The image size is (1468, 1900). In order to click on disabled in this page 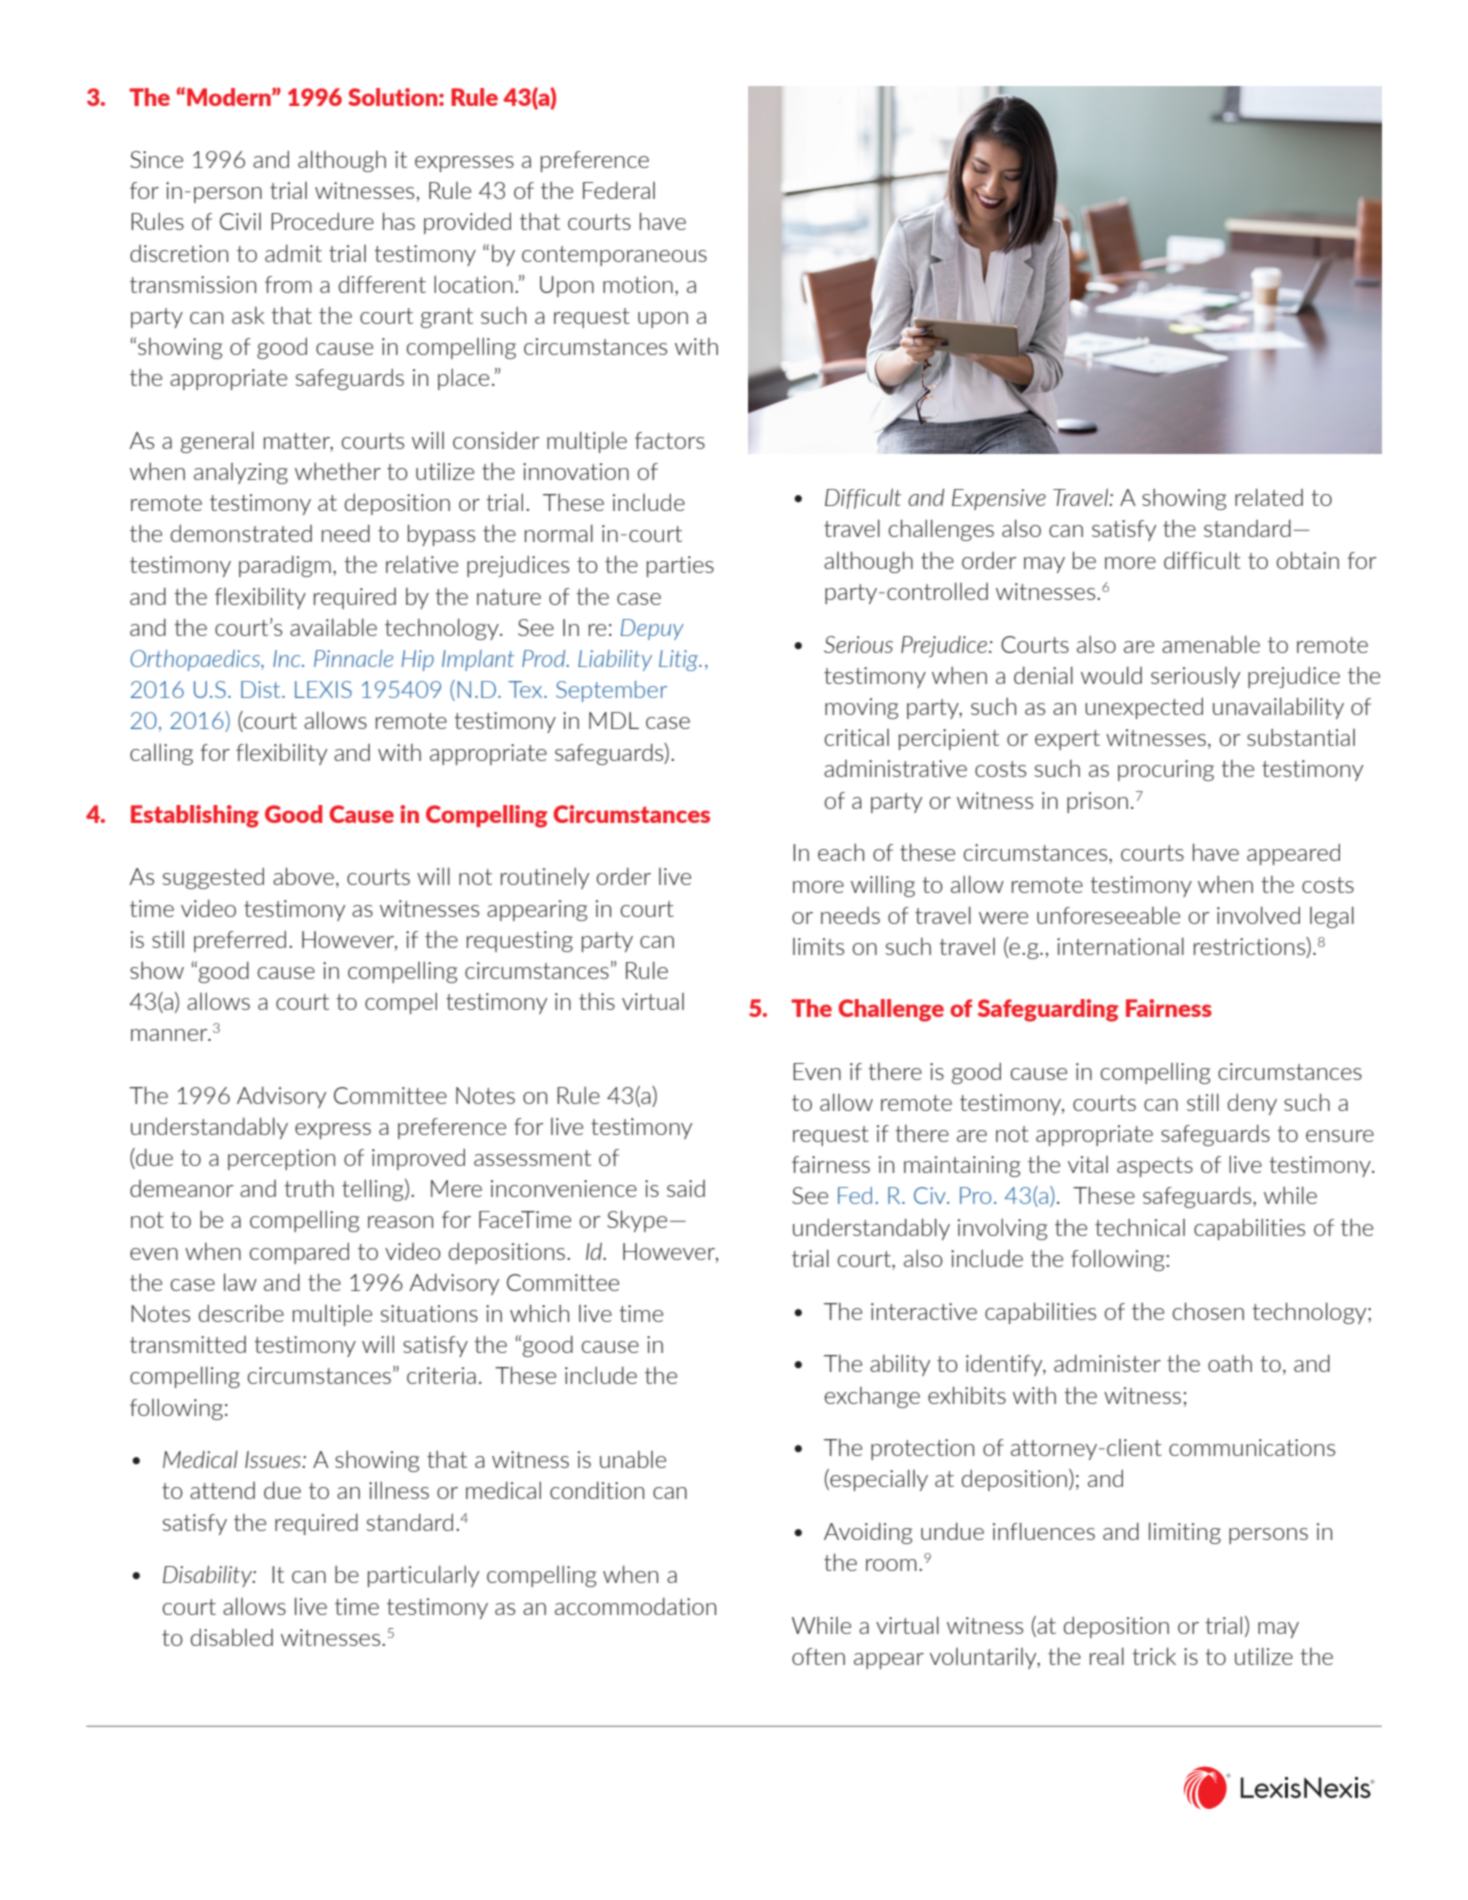, I will do `click(232, 1637)`.
